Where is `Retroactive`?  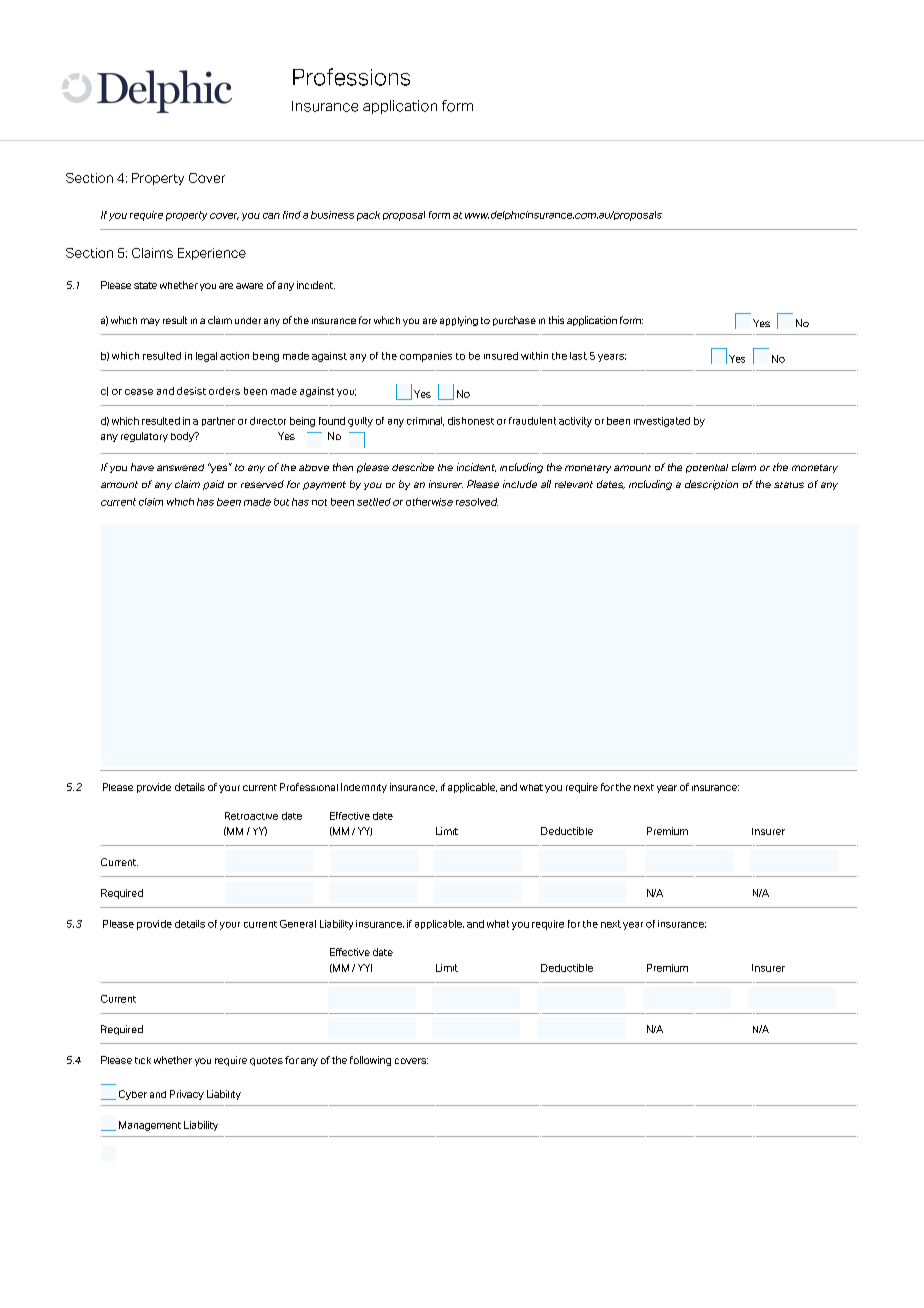
Retroactive is located at coordinates (251, 816).
